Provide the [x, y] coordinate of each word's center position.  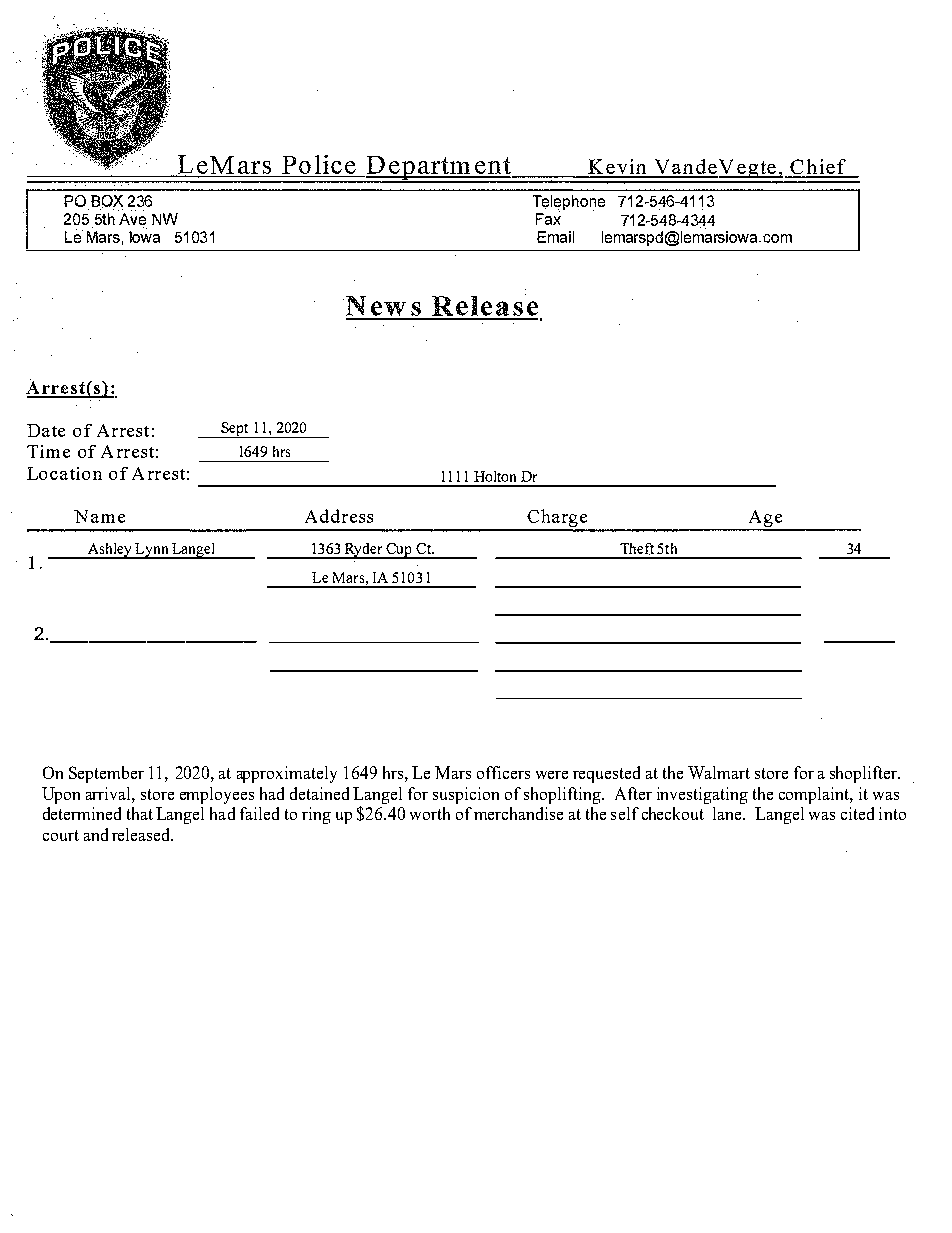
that [140, 813]
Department [438, 169]
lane [728, 813]
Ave [132, 220]
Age [765, 520]
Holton [495, 476]
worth [430, 813]
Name [99, 516]
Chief [818, 168]
